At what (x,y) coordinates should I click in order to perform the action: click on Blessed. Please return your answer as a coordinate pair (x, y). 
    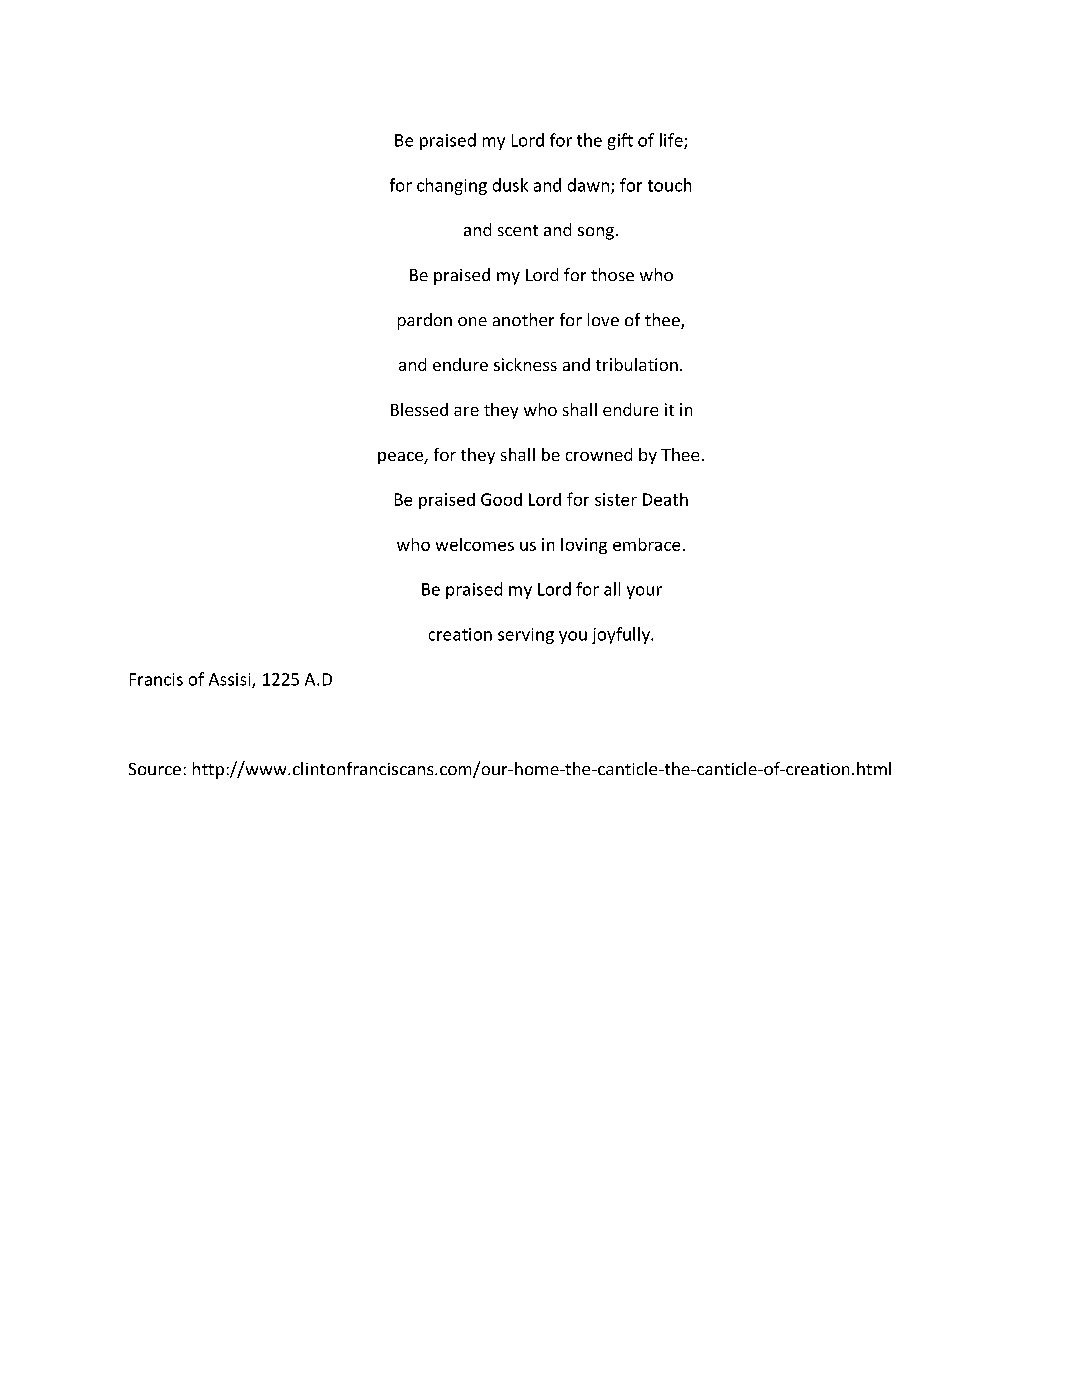
    Looking at the image, I should click on (419, 409).
